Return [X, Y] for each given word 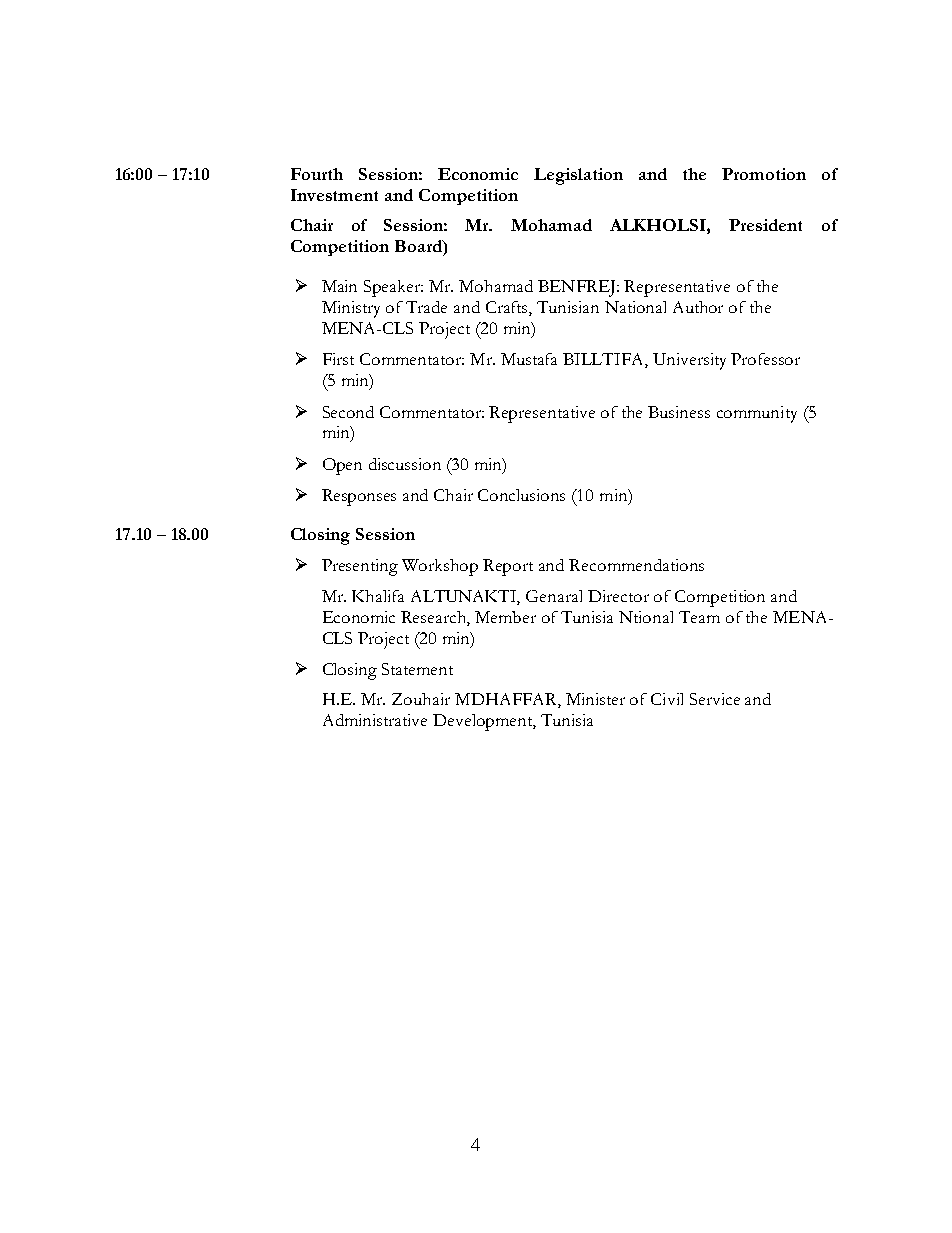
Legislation [578, 176]
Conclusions [521, 495]
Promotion [764, 174]
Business [679, 412]
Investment [334, 195]
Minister [595, 699]
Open [342, 466]
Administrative [375, 720]
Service [715, 699]
